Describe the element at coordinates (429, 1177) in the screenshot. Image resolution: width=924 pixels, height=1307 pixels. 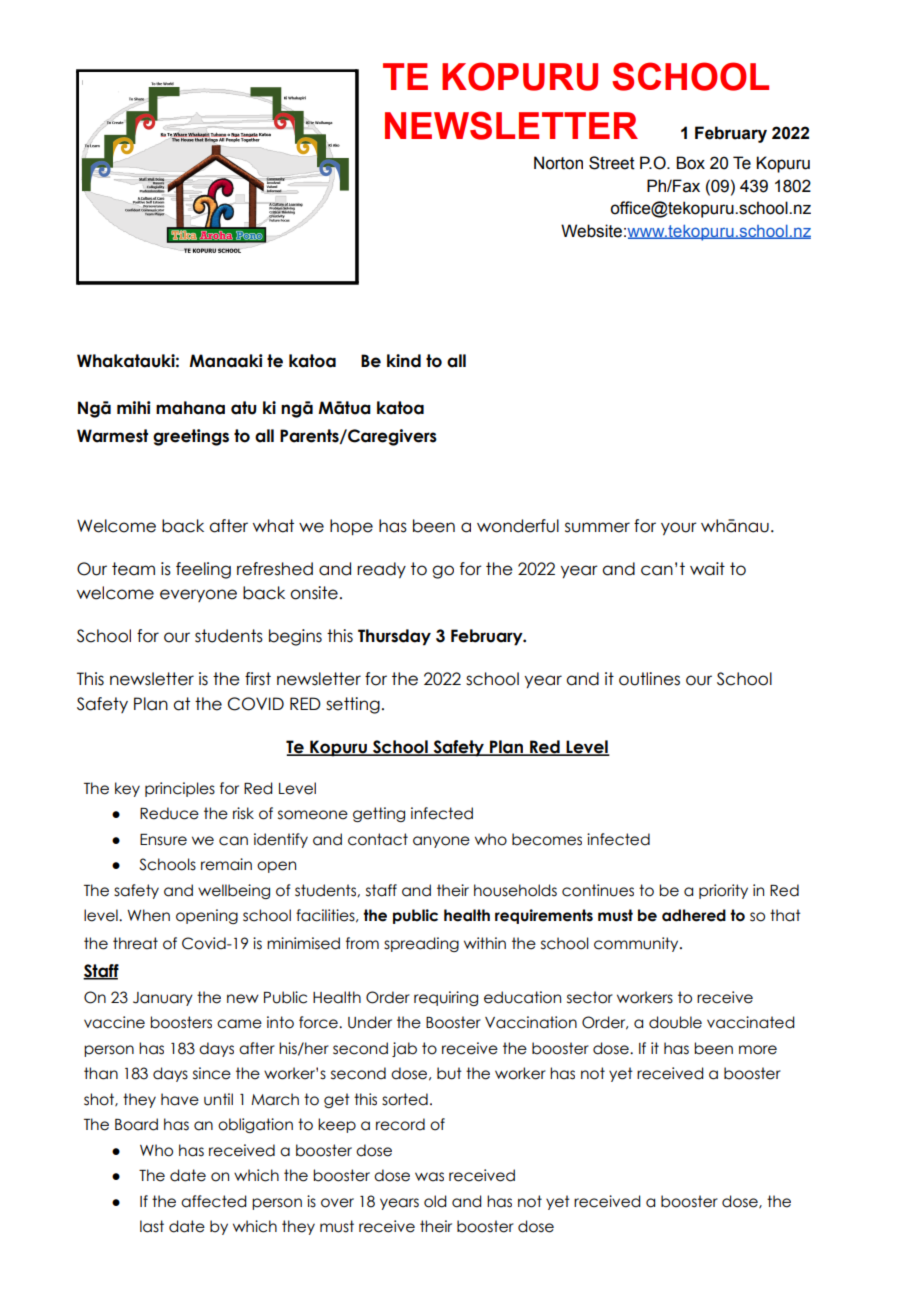
I see `was` at that location.
